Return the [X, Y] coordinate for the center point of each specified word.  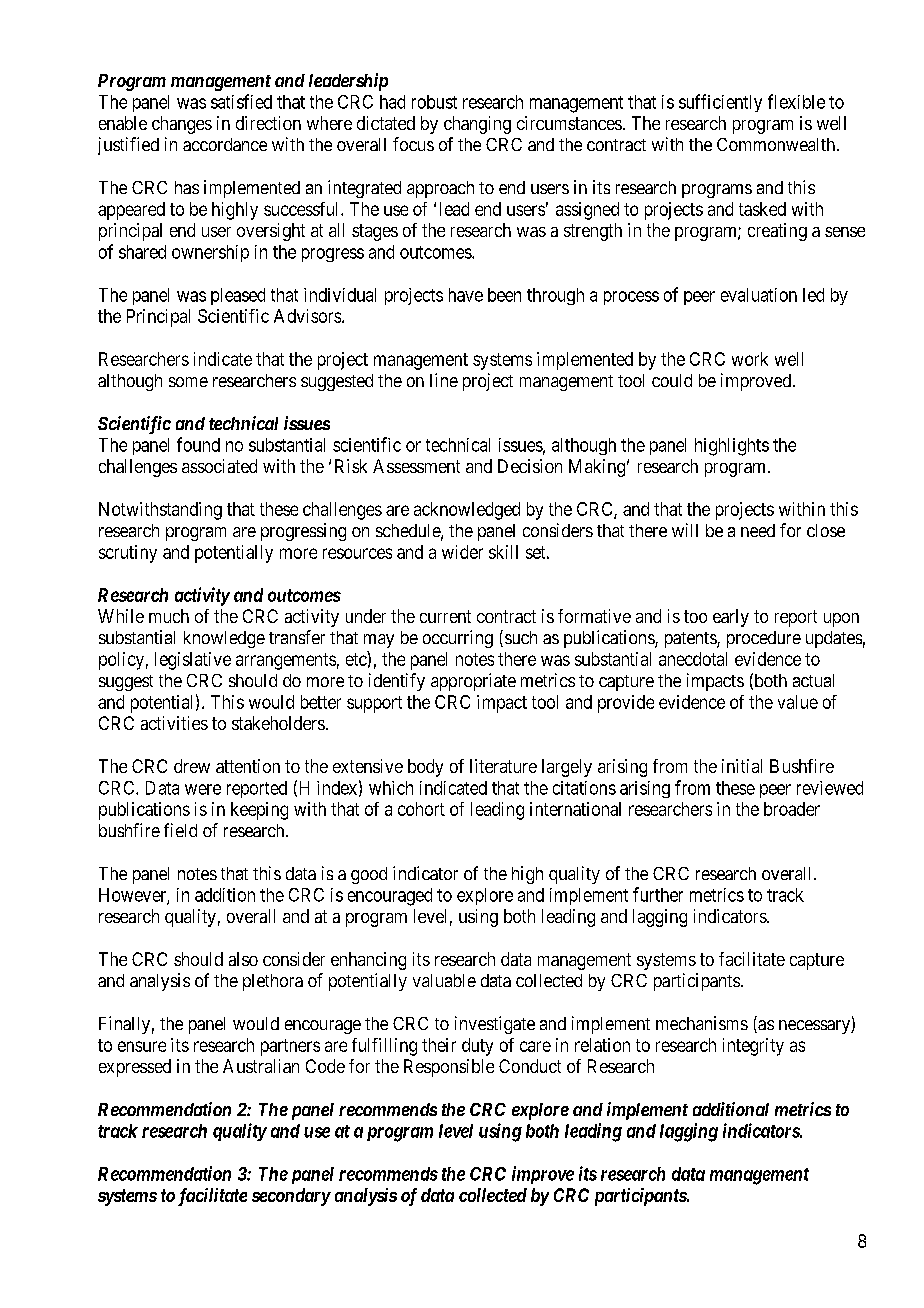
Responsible [449, 1068]
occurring [458, 639]
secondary [291, 1197]
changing [477, 125]
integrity [753, 1047]
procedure [764, 639]
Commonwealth [776, 144]
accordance [225, 144]
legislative [193, 661]
